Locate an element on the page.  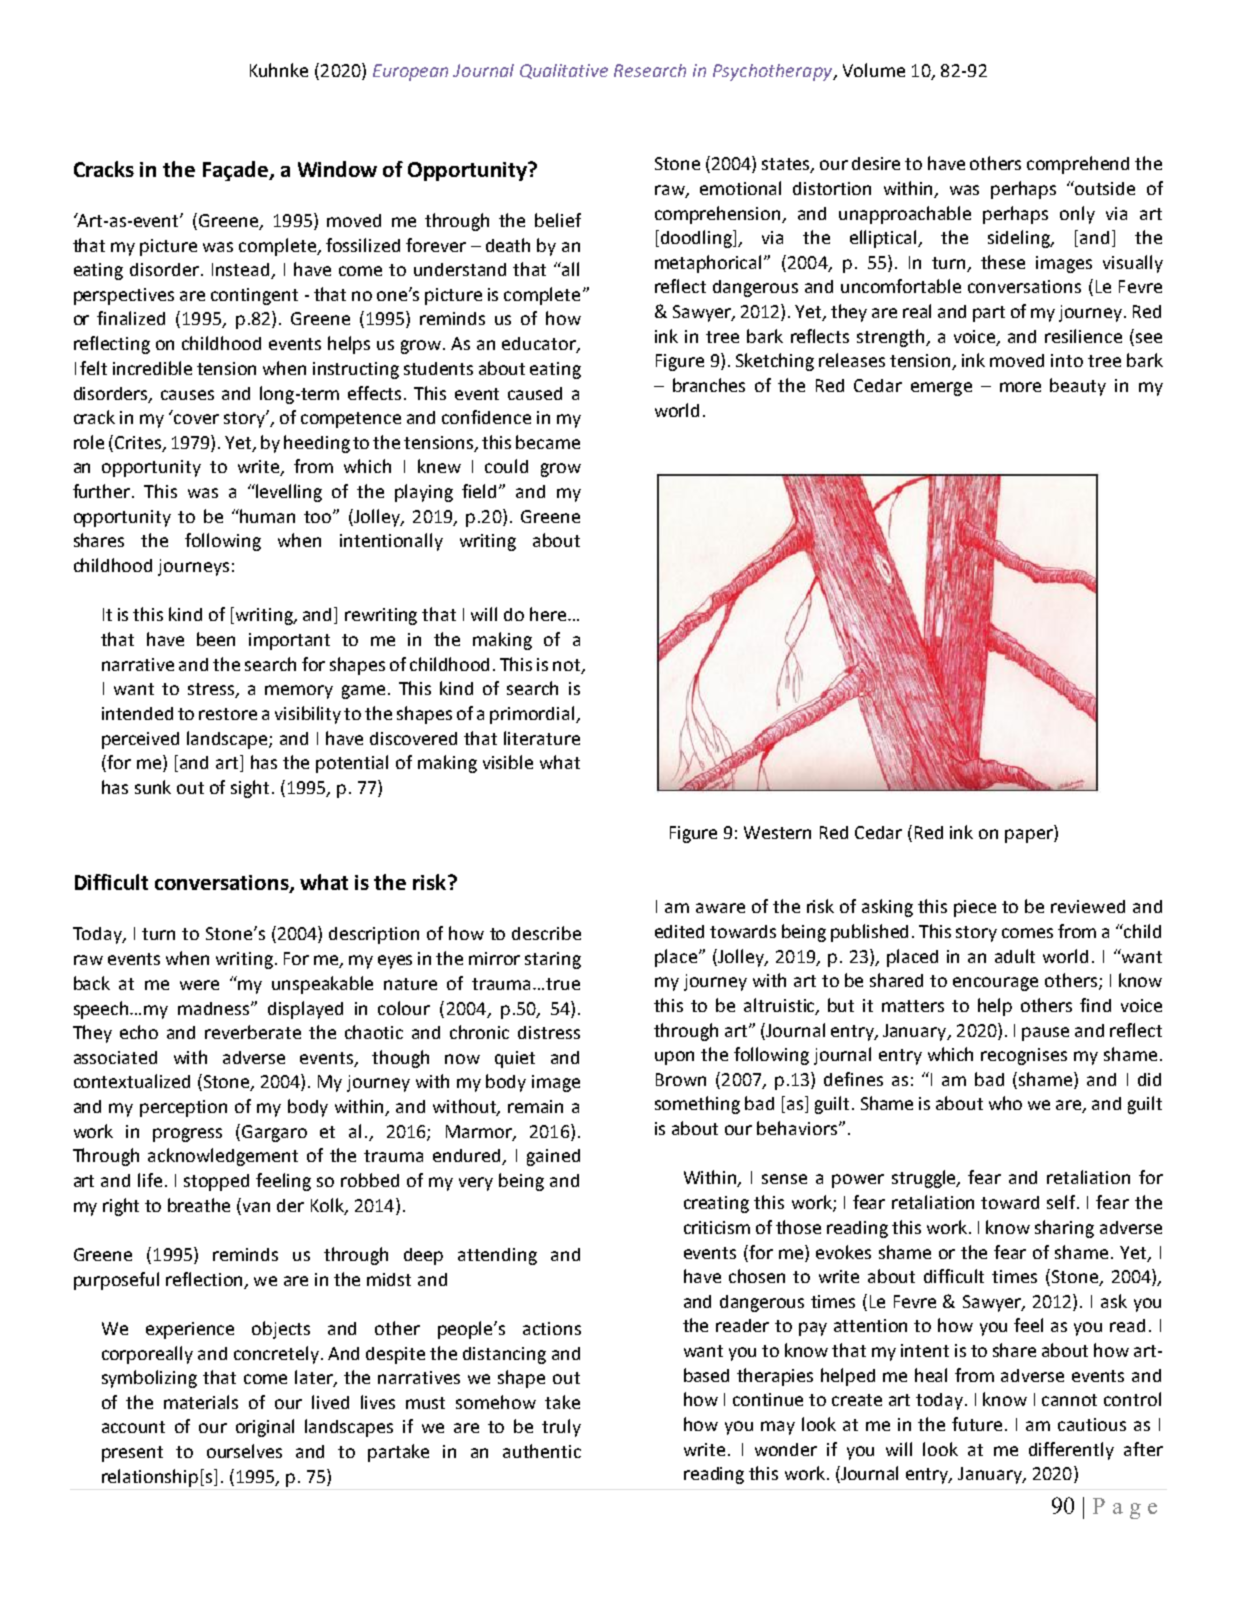
materials is located at coordinates (201, 1402).
